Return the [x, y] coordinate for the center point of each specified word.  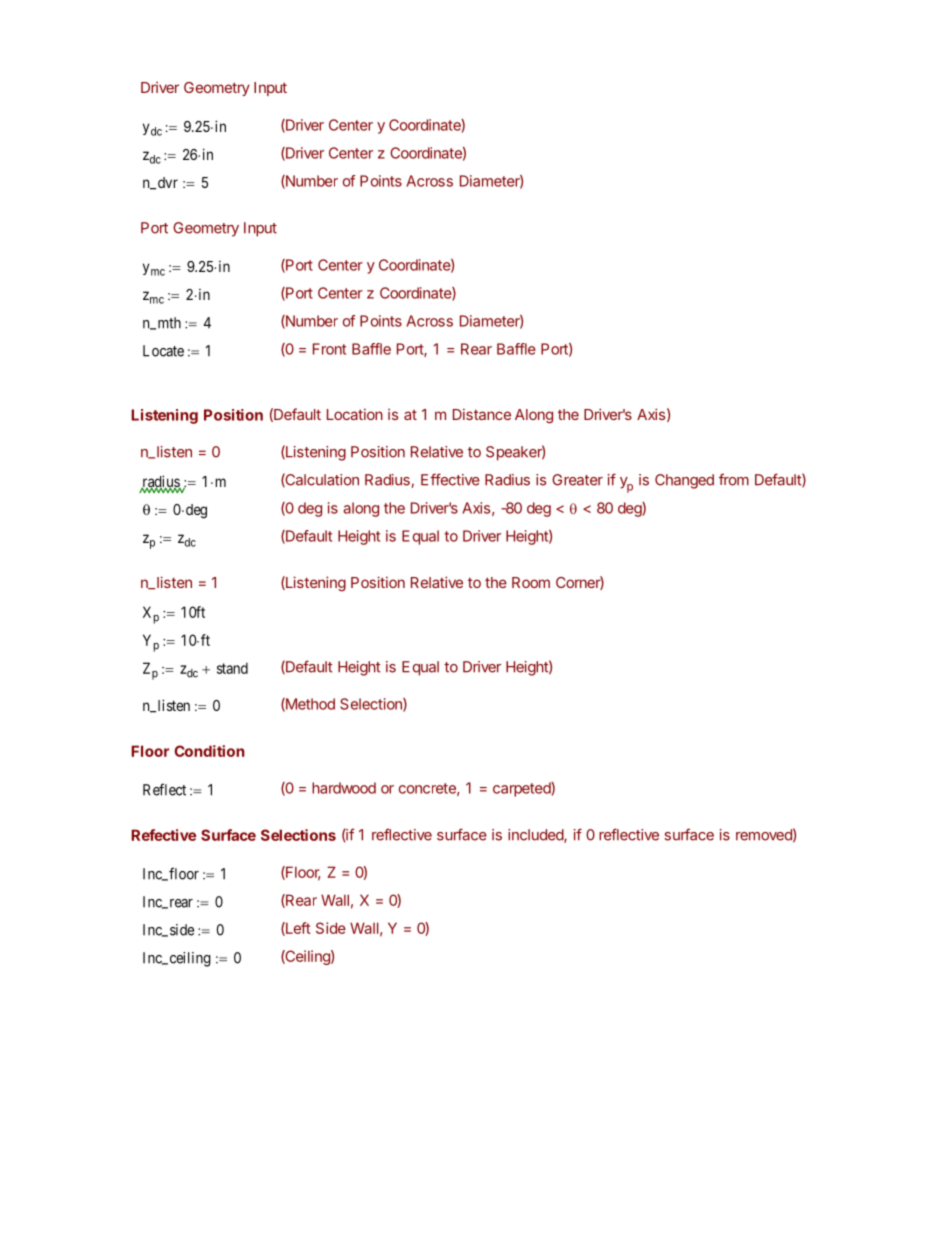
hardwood [344, 788]
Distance [482, 414]
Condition [209, 751]
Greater [577, 480]
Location [355, 414]
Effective [450, 479]
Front [329, 349]
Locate [163, 351]
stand [232, 668]
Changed [684, 481]
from [734, 479]
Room [531, 582]
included [536, 836]
